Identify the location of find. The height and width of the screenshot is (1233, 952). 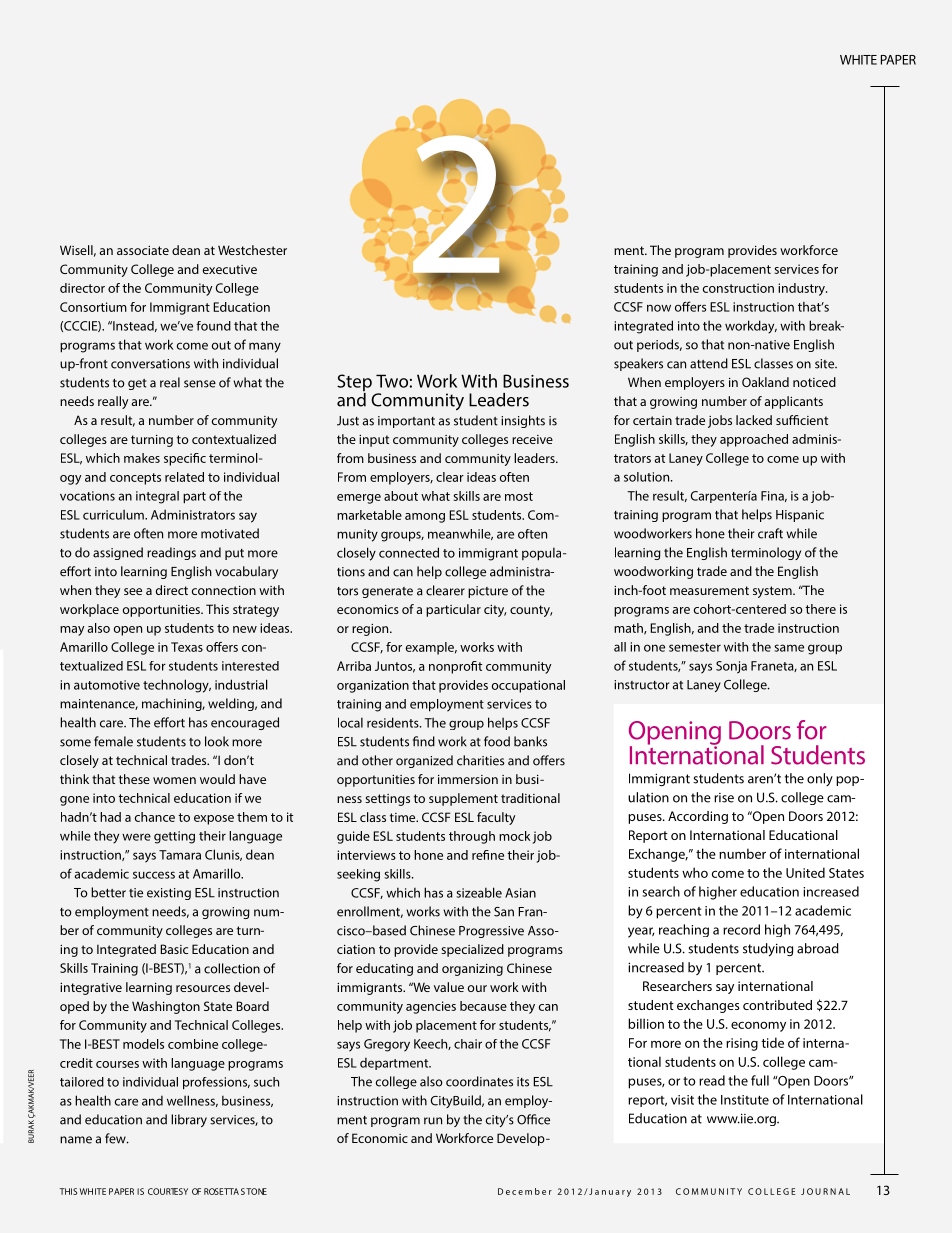
(424, 741).
